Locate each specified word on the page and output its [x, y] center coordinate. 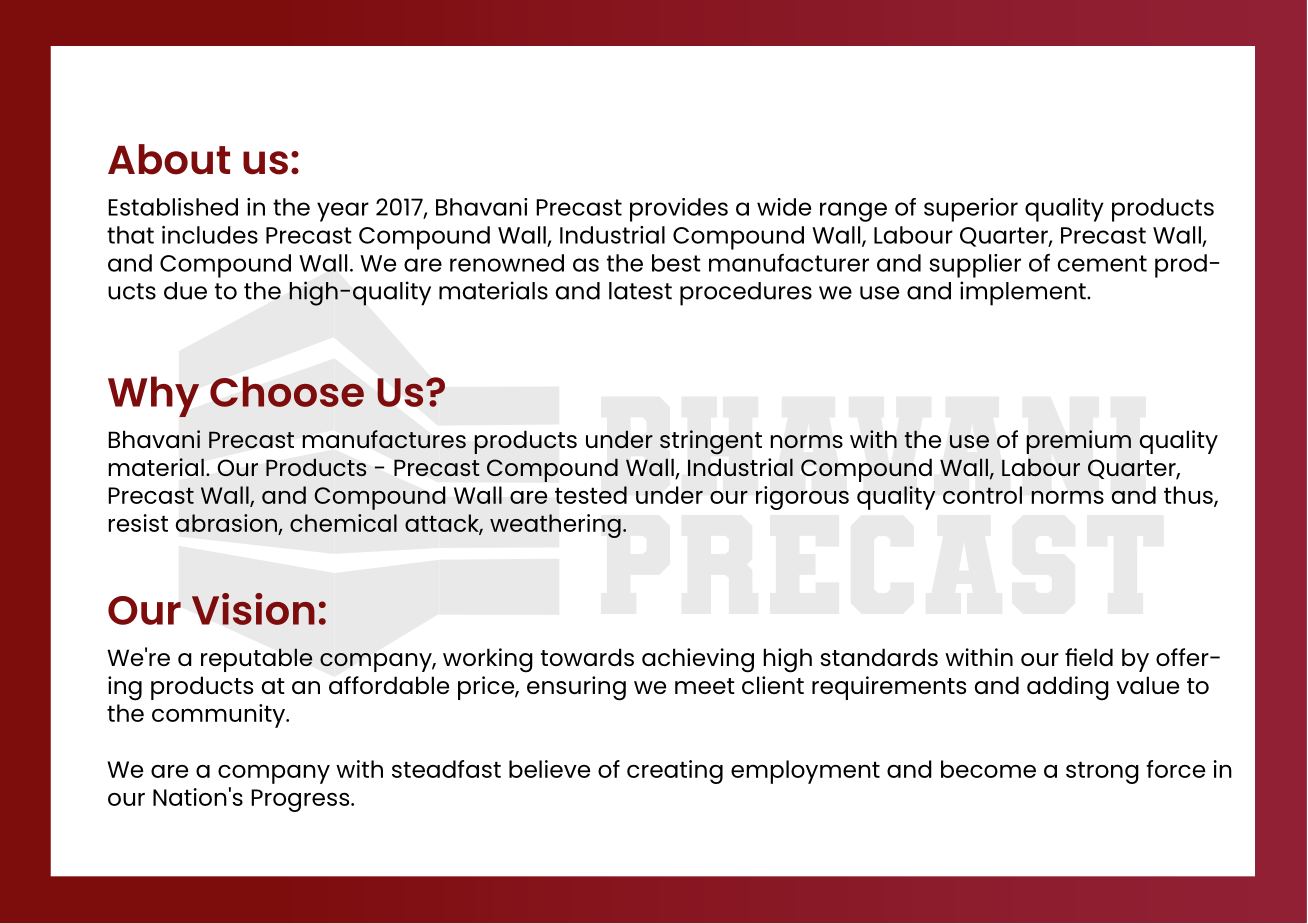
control [982, 495]
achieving [698, 660]
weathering [555, 526]
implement [1024, 293]
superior [971, 210]
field [1089, 657]
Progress [301, 800]
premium [1079, 442]
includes [210, 235]
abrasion [226, 523]
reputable [257, 660]
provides [679, 210]
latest [640, 291]
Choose [287, 391]
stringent [711, 442]
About [169, 159]
